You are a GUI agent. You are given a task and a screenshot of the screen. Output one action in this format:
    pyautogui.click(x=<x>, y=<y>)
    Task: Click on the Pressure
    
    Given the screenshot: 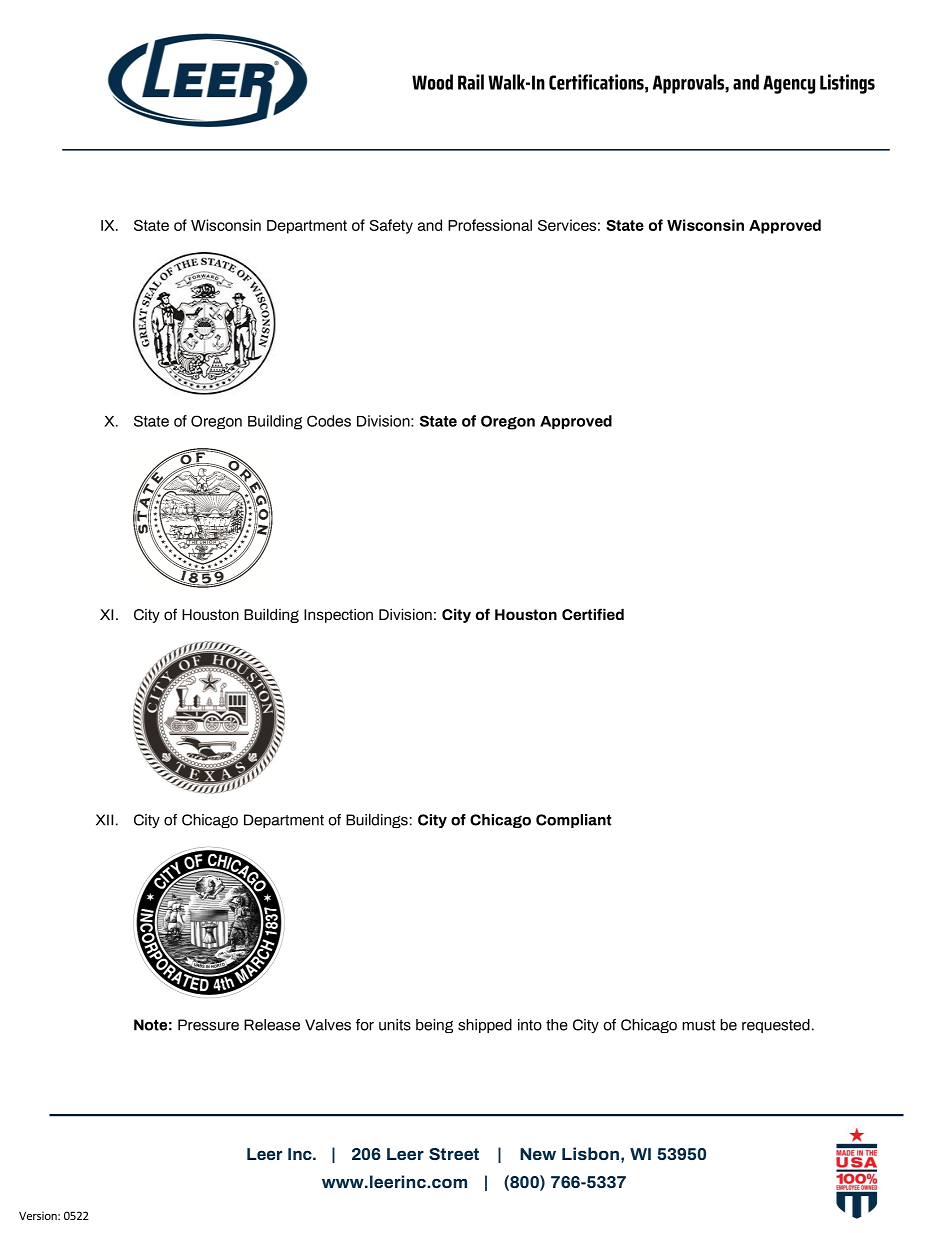 What is the action you would take?
    pyautogui.click(x=208, y=1025)
